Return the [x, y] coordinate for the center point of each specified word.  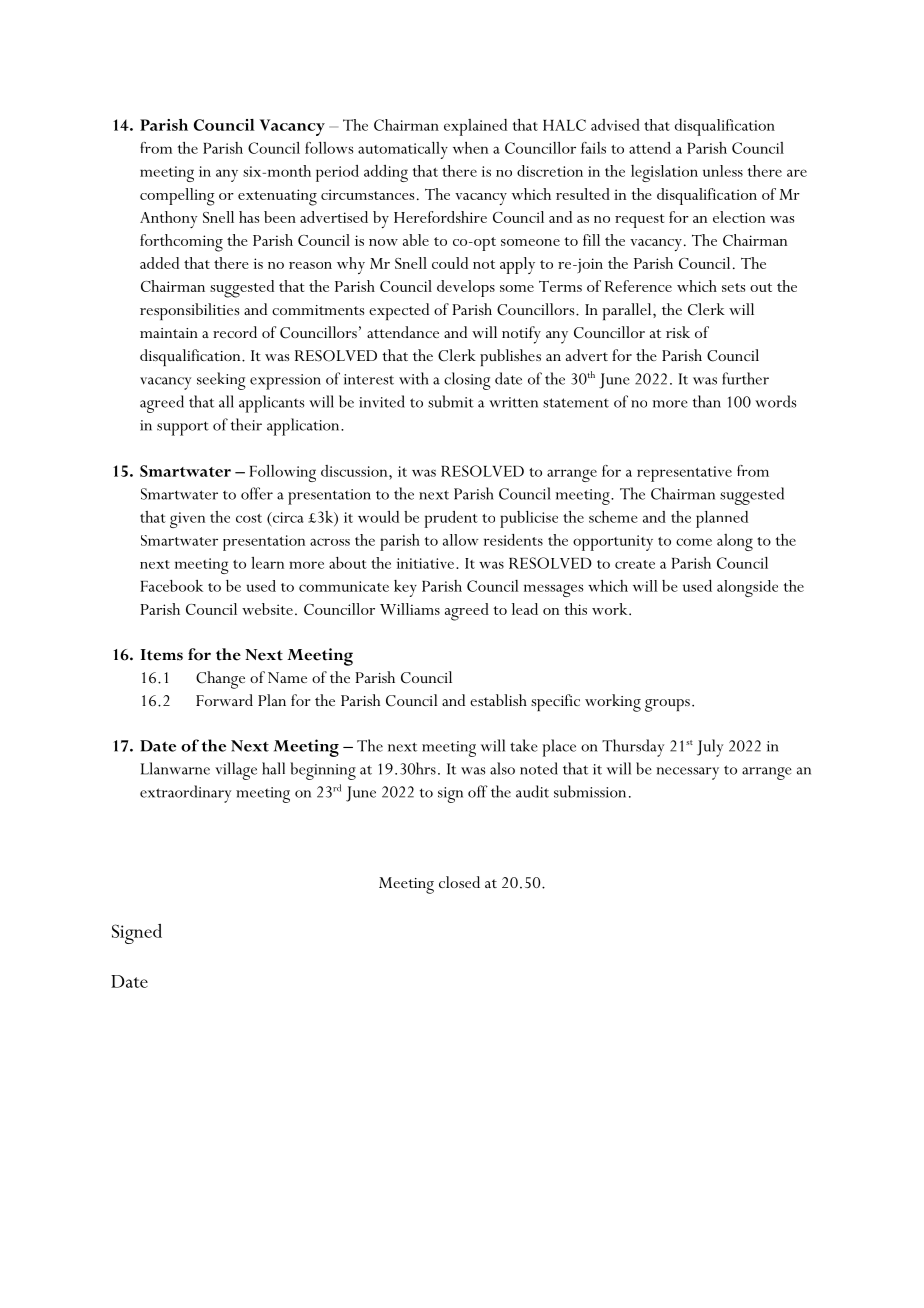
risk [678, 332]
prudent [451, 519]
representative [684, 474]
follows [329, 148]
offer [257, 493]
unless [723, 171]
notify [521, 335]
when [470, 148]
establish [498, 700]
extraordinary [185, 794]
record [235, 332]
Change [220, 680]
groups [667, 705]
